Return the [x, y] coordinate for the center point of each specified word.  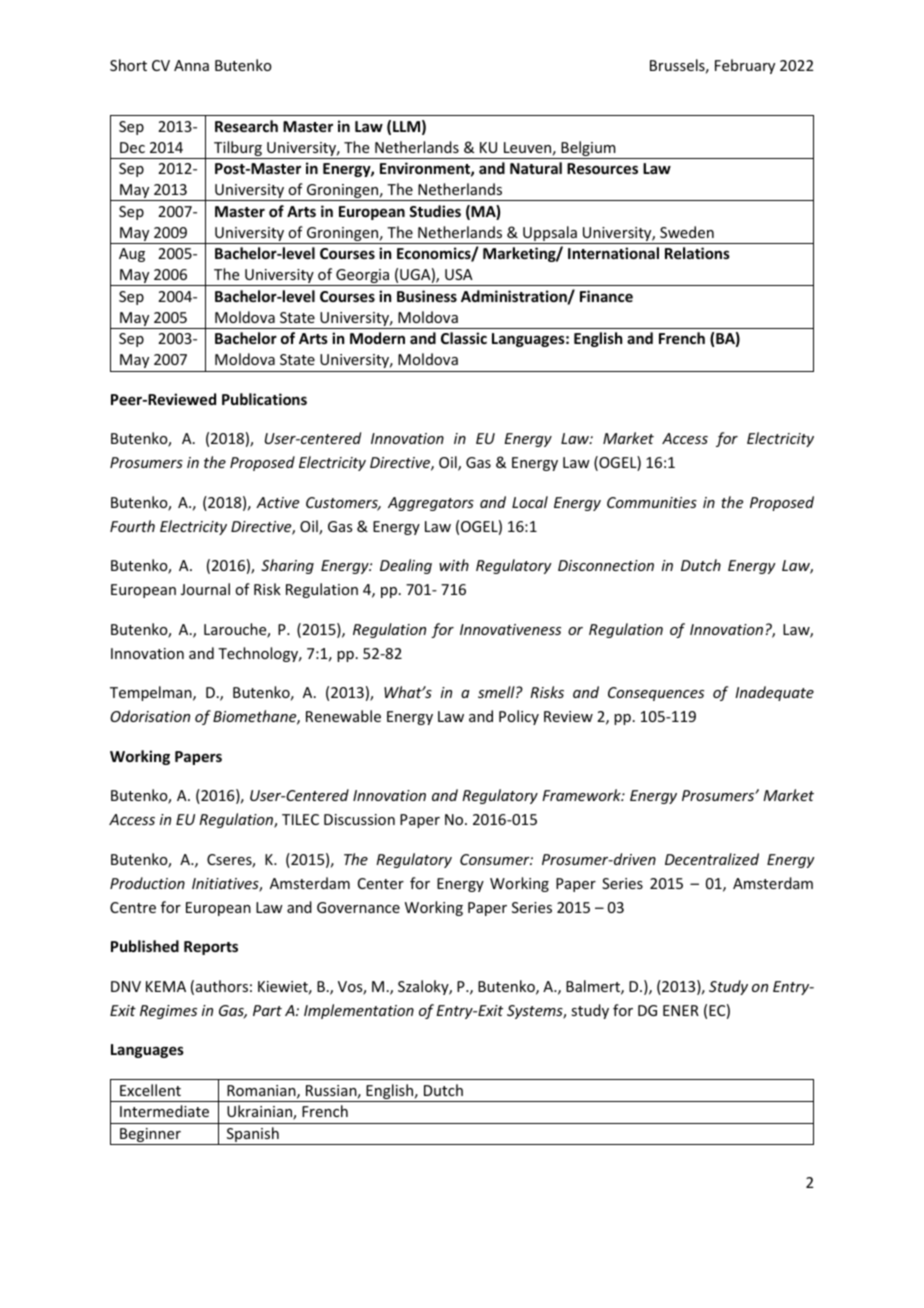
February [745, 66]
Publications [264, 399]
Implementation [359, 1011]
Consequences [656, 694]
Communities [652, 502]
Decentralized [712, 859]
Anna [191, 65]
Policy [519, 717]
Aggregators [431, 504]
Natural [536, 168]
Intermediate [164, 1111]
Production [147, 883]
